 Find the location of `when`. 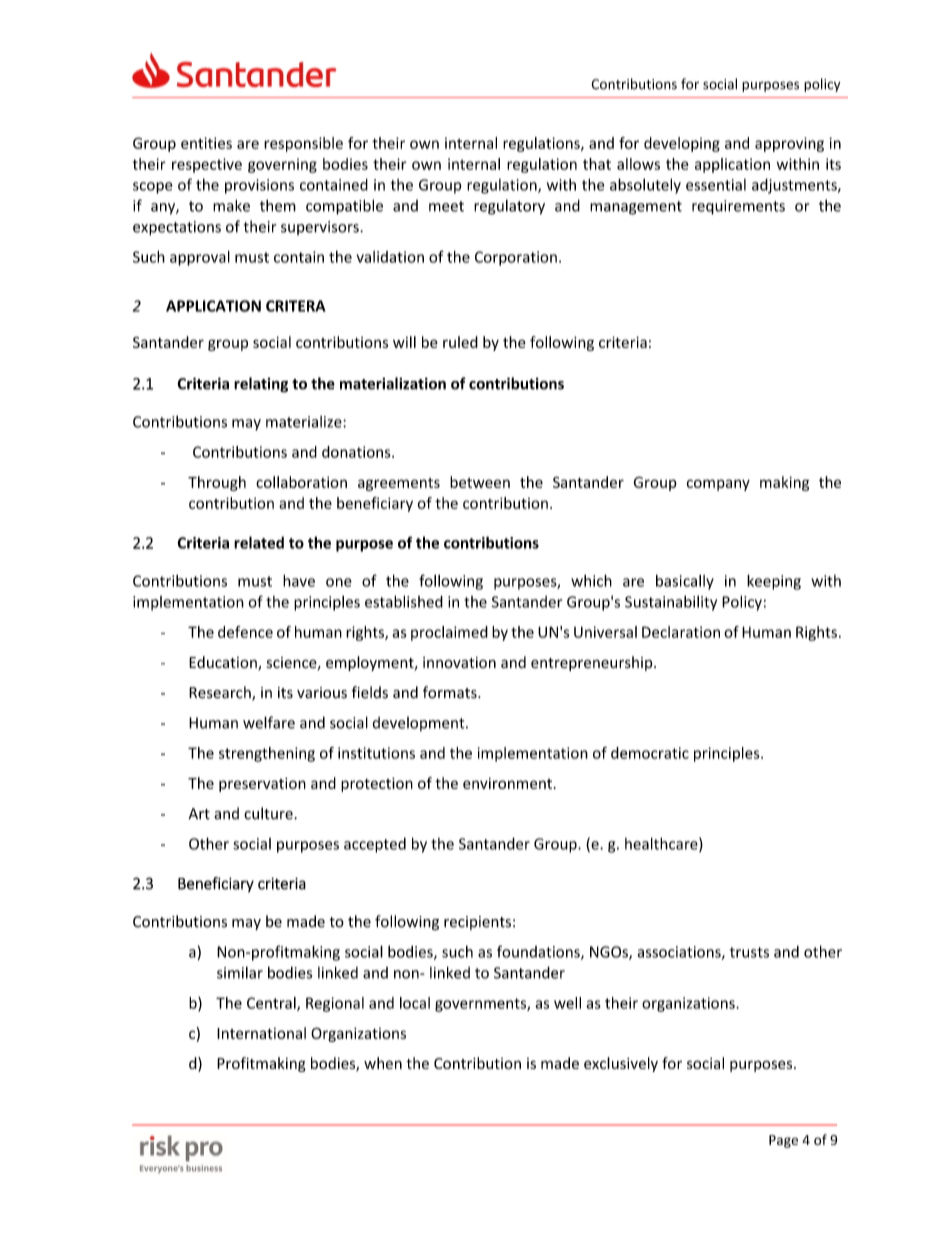

when is located at coordinates (383, 1063).
